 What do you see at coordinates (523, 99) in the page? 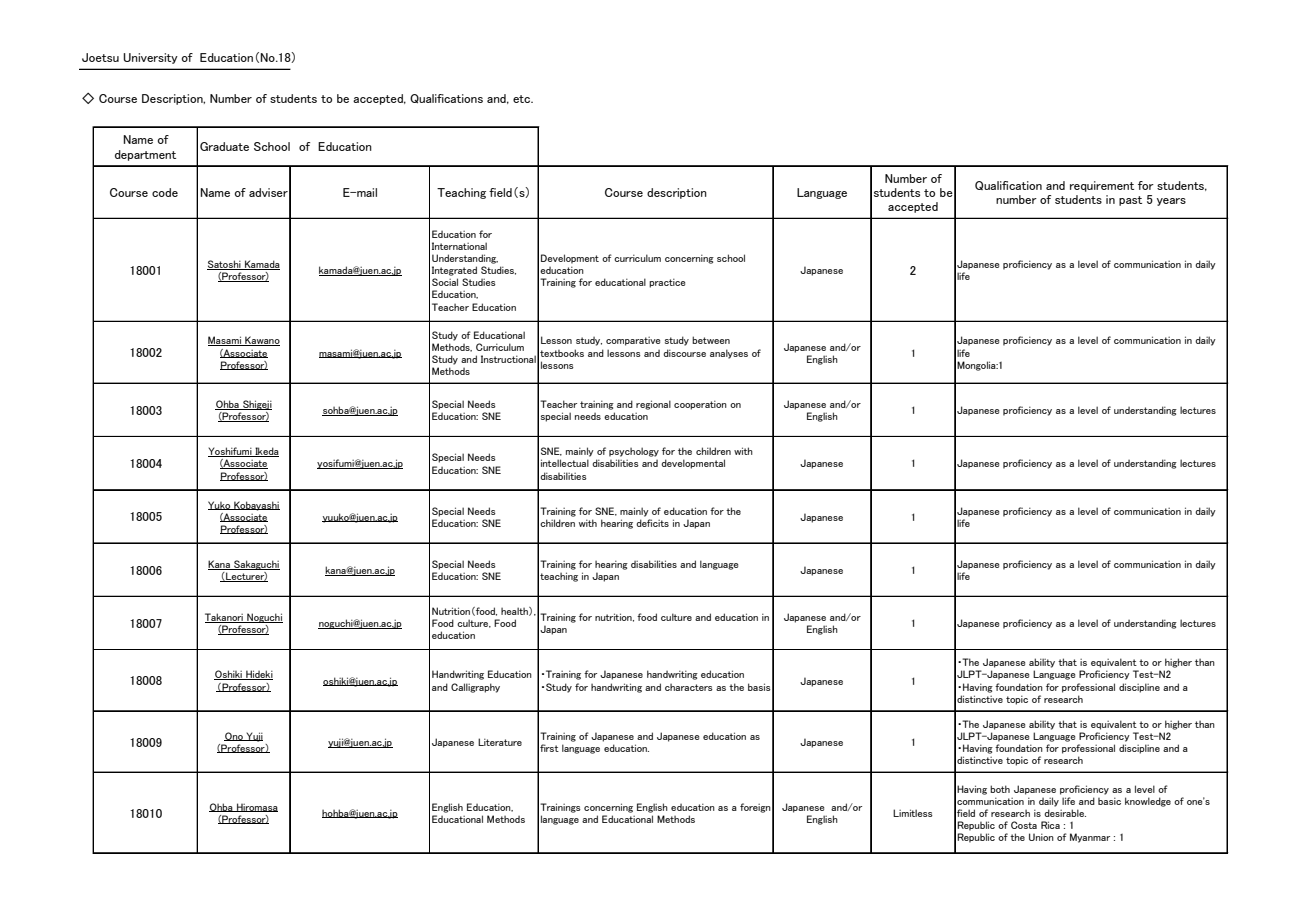
I see `etc` at bounding box center [523, 99].
